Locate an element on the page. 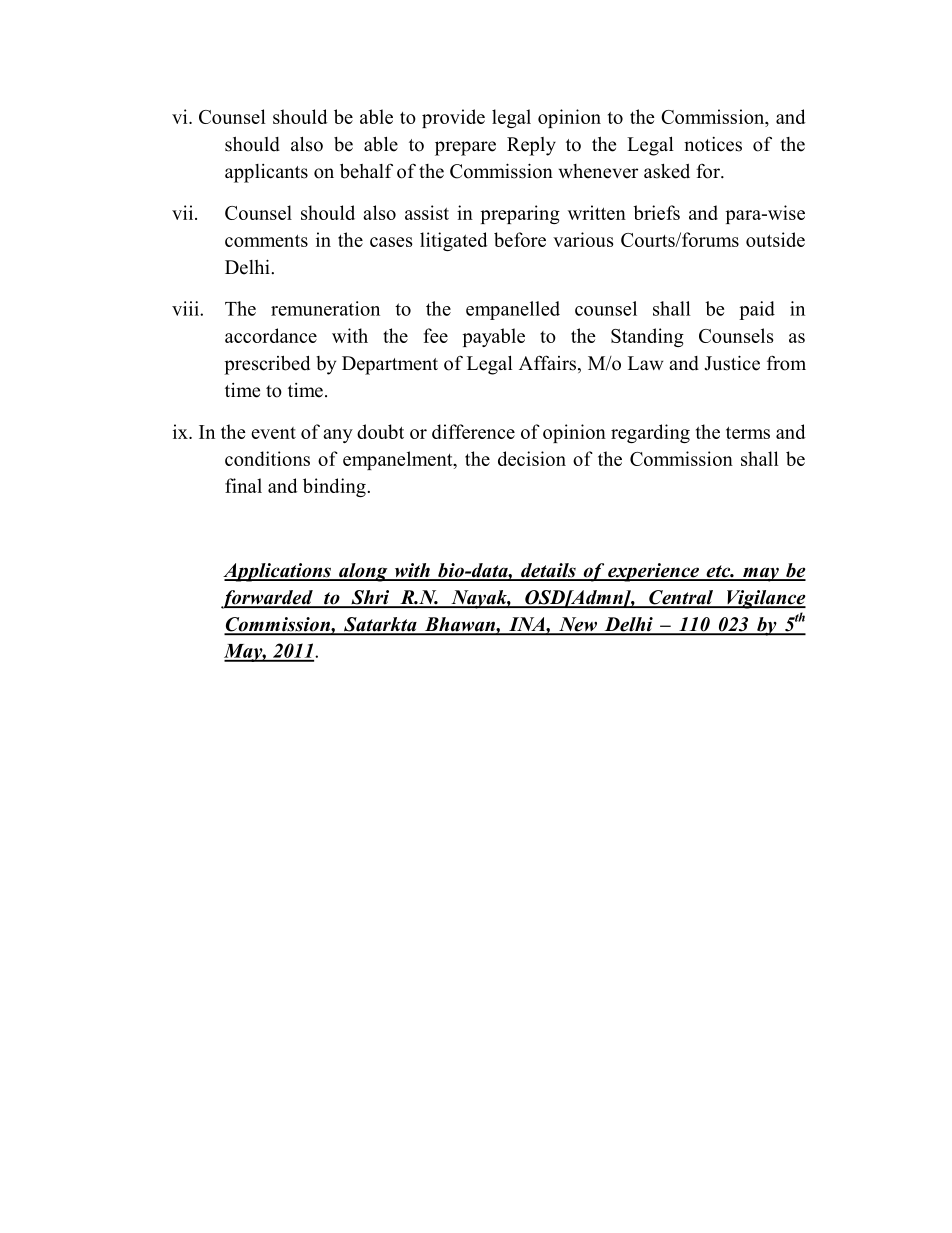 The height and width of the page is (1233, 952). applicants is located at coordinates (266, 173).
